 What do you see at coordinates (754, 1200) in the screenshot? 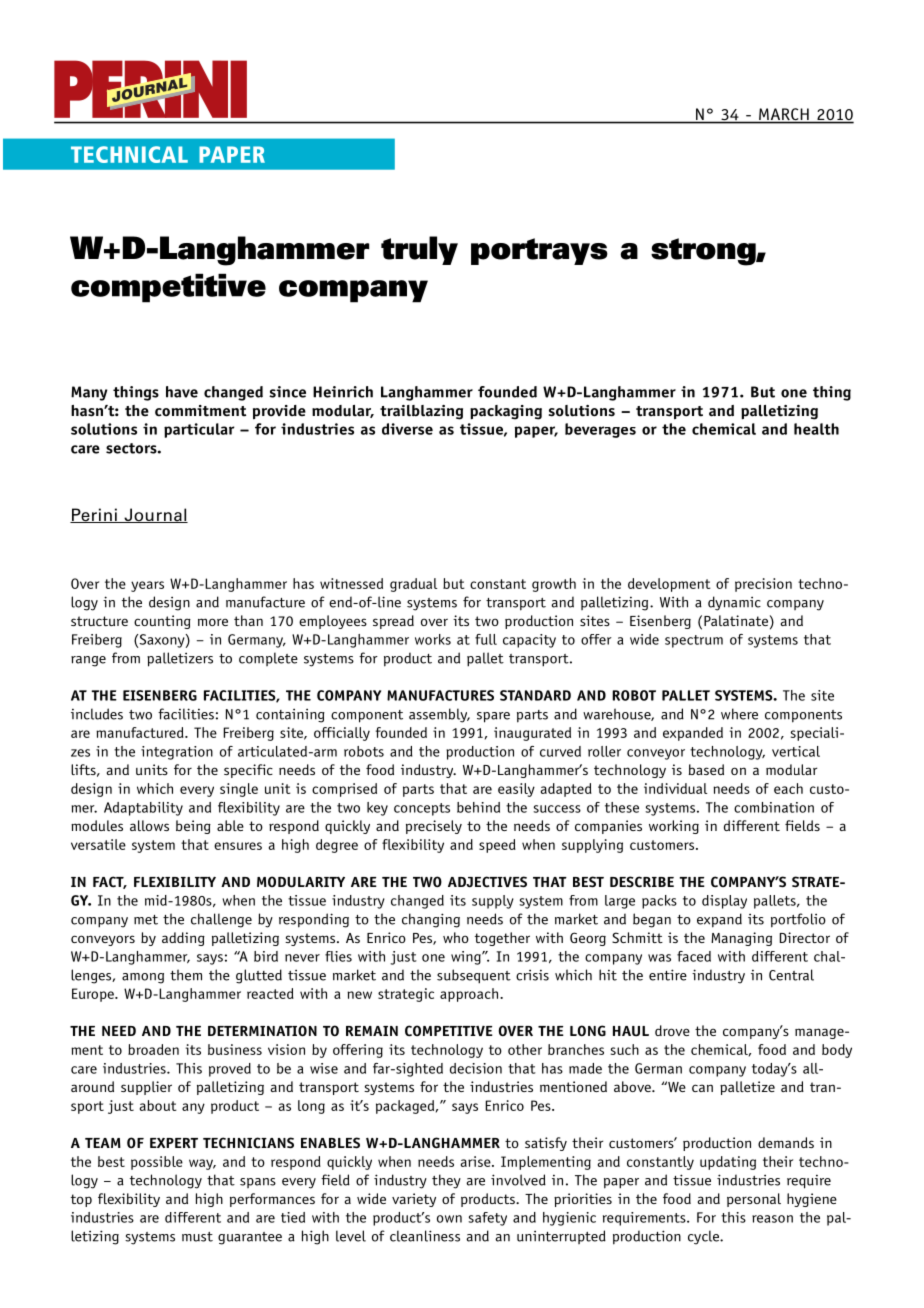
I see `personal` at bounding box center [754, 1200].
